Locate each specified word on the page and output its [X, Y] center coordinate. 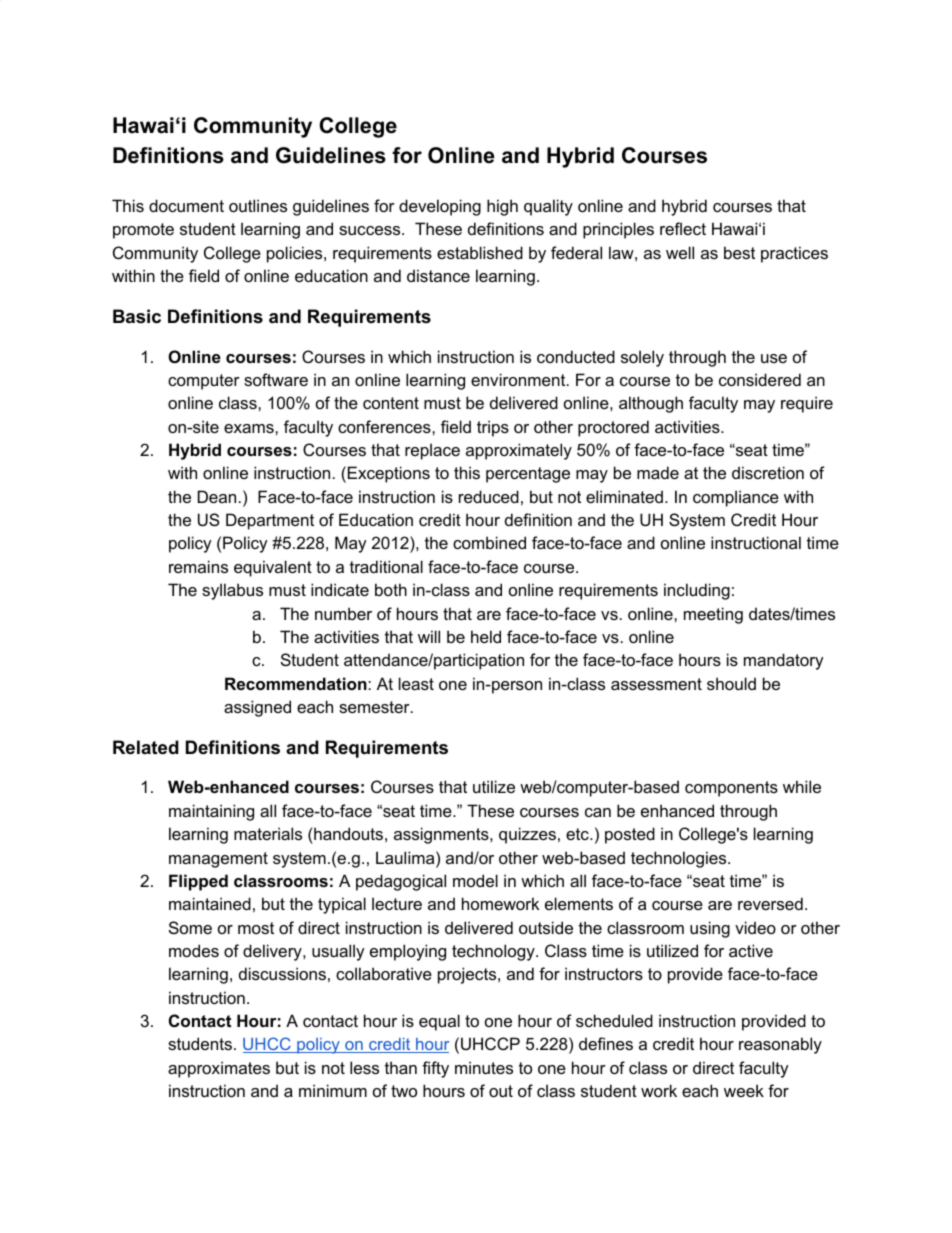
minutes [484, 1067]
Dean [217, 496]
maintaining [211, 812]
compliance [736, 498]
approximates [219, 1069]
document [186, 205]
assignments [442, 835]
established [480, 252]
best [739, 252]
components [731, 789]
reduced [489, 496]
